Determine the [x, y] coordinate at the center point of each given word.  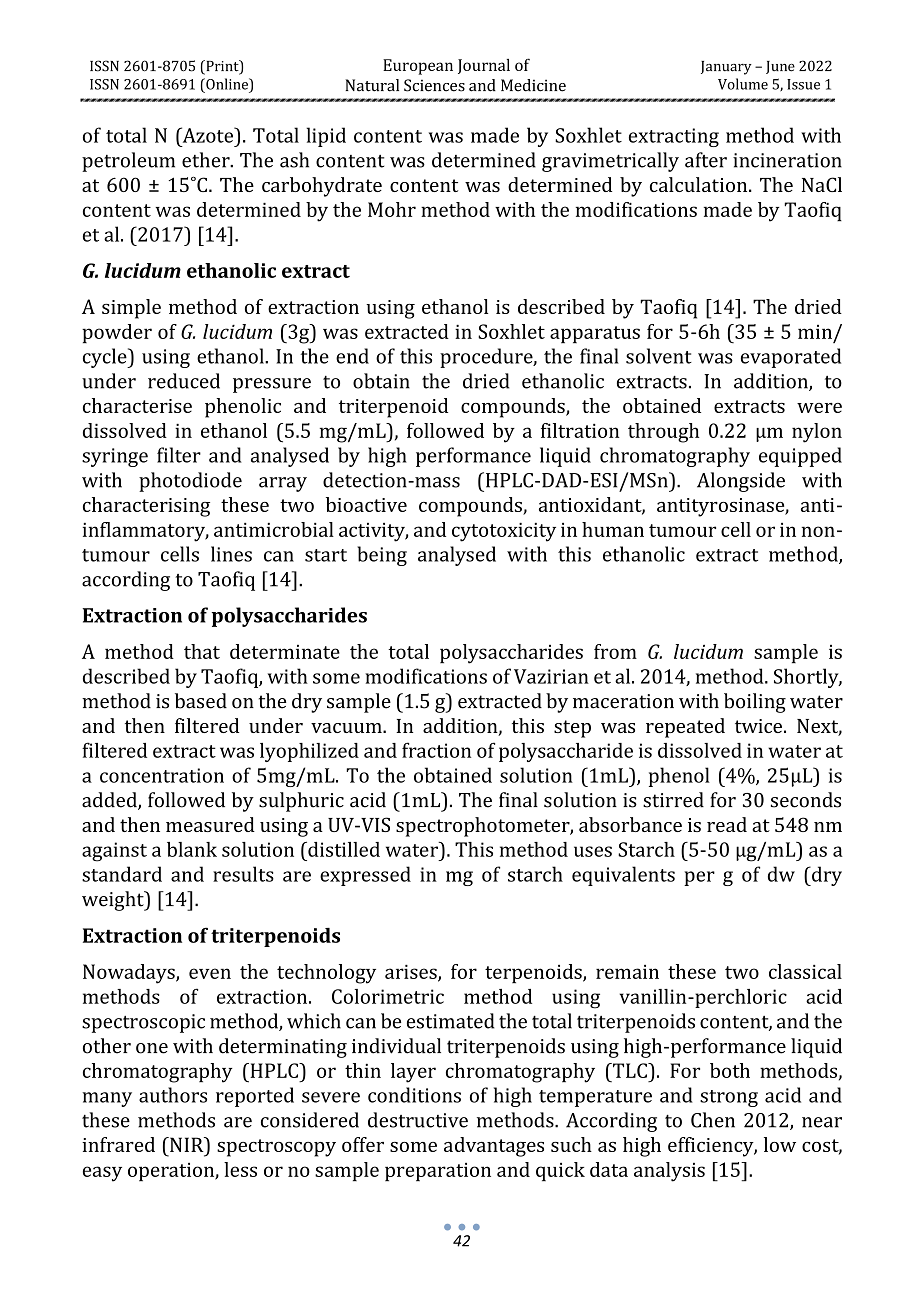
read [727, 824]
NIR [187, 1144]
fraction [436, 750]
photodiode [190, 482]
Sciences [434, 85]
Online [227, 84]
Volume [743, 84]
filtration [580, 430]
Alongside [741, 482]
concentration [162, 775]
